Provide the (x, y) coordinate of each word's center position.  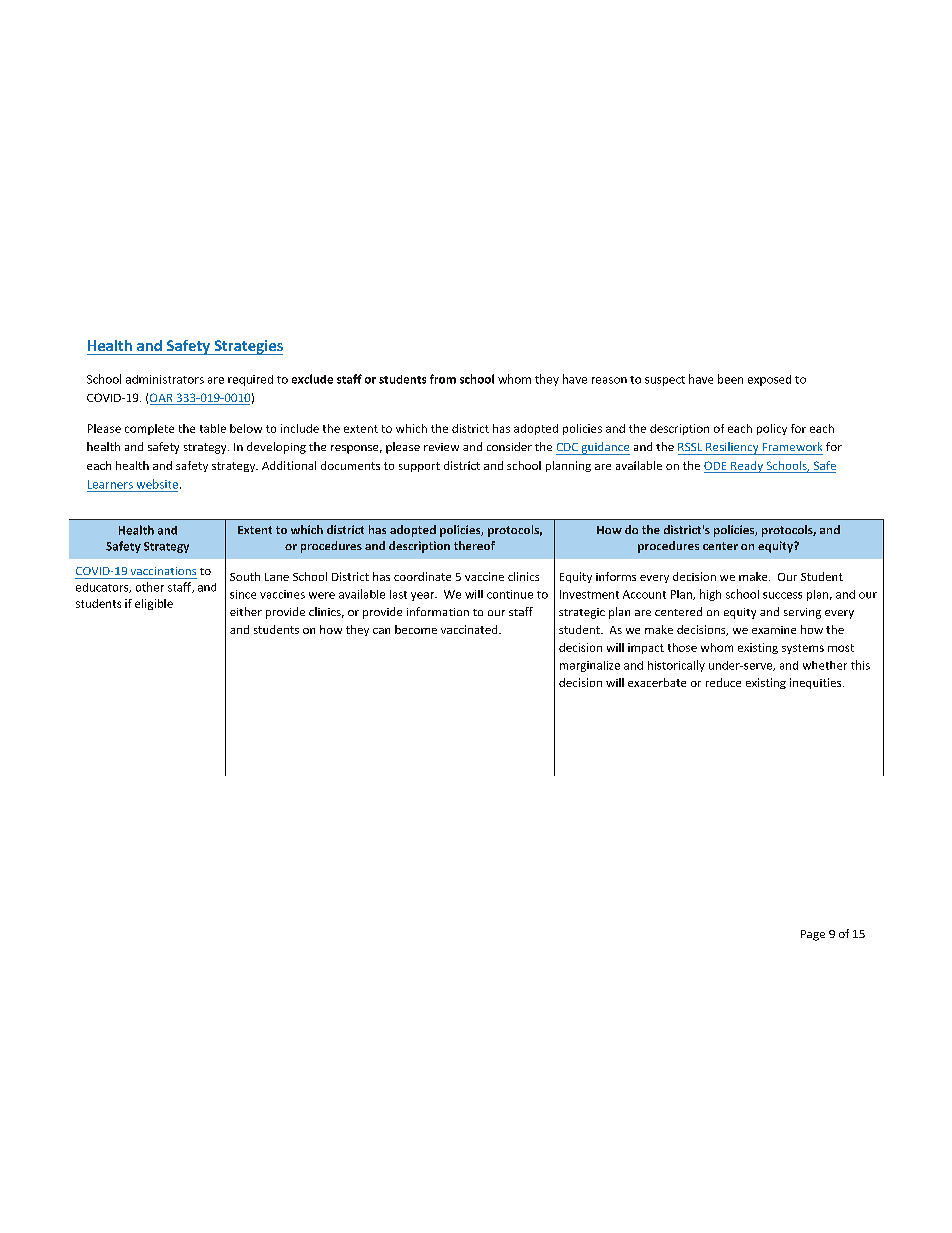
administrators (165, 379)
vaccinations (163, 571)
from (443, 379)
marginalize (590, 666)
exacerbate (657, 682)
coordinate (422, 576)
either (246, 611)
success (782, 595)
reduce (723, 682)
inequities (817, 683)
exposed (769, 380)
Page (813, 935)
